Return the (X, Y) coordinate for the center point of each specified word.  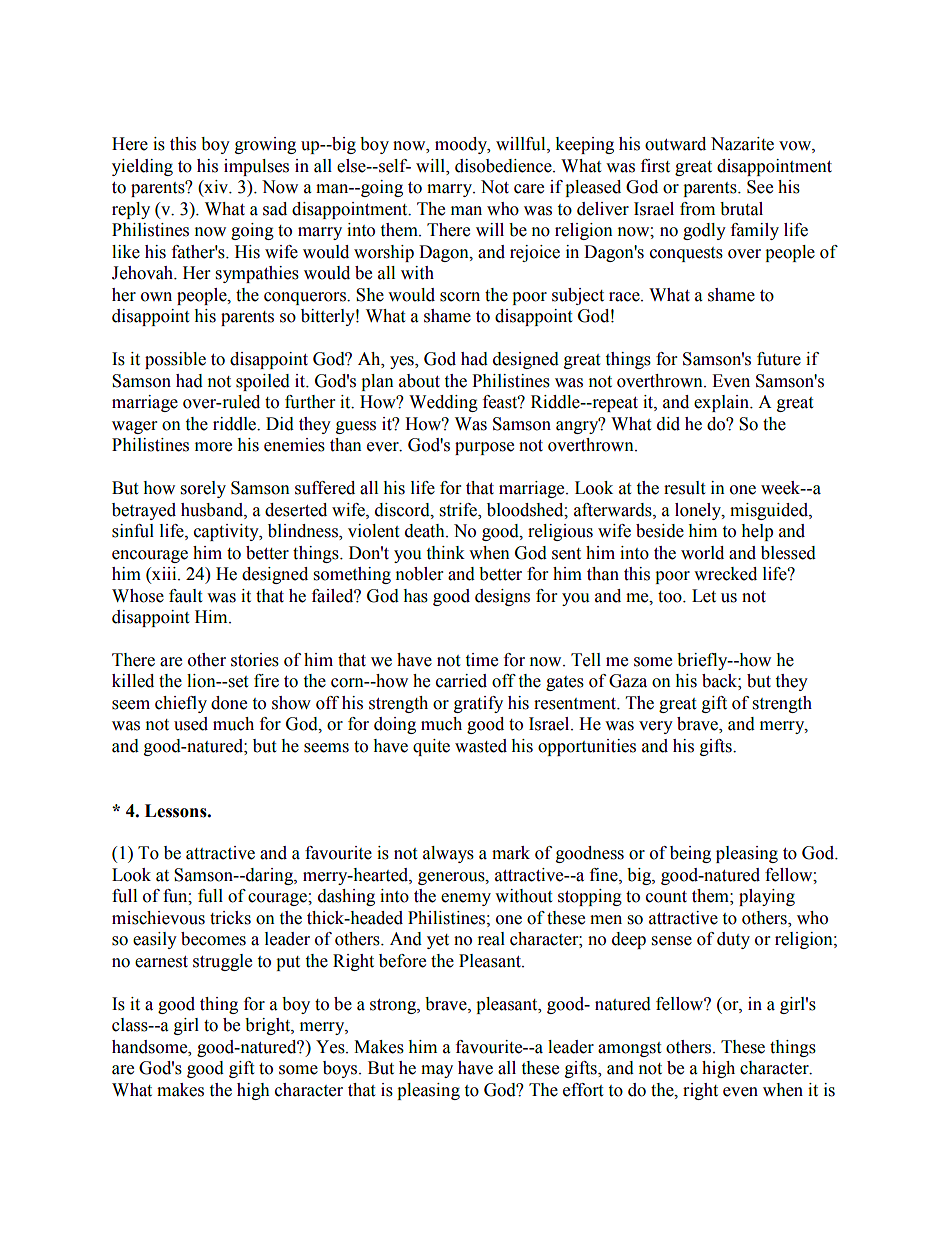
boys (341, 1069)
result (684, 488)
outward (675, 144)
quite (431, 747)
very (656, 727)
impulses (256, 167)
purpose (484, 448)
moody (462, 145)
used (191, 724)
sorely (203, 489)
